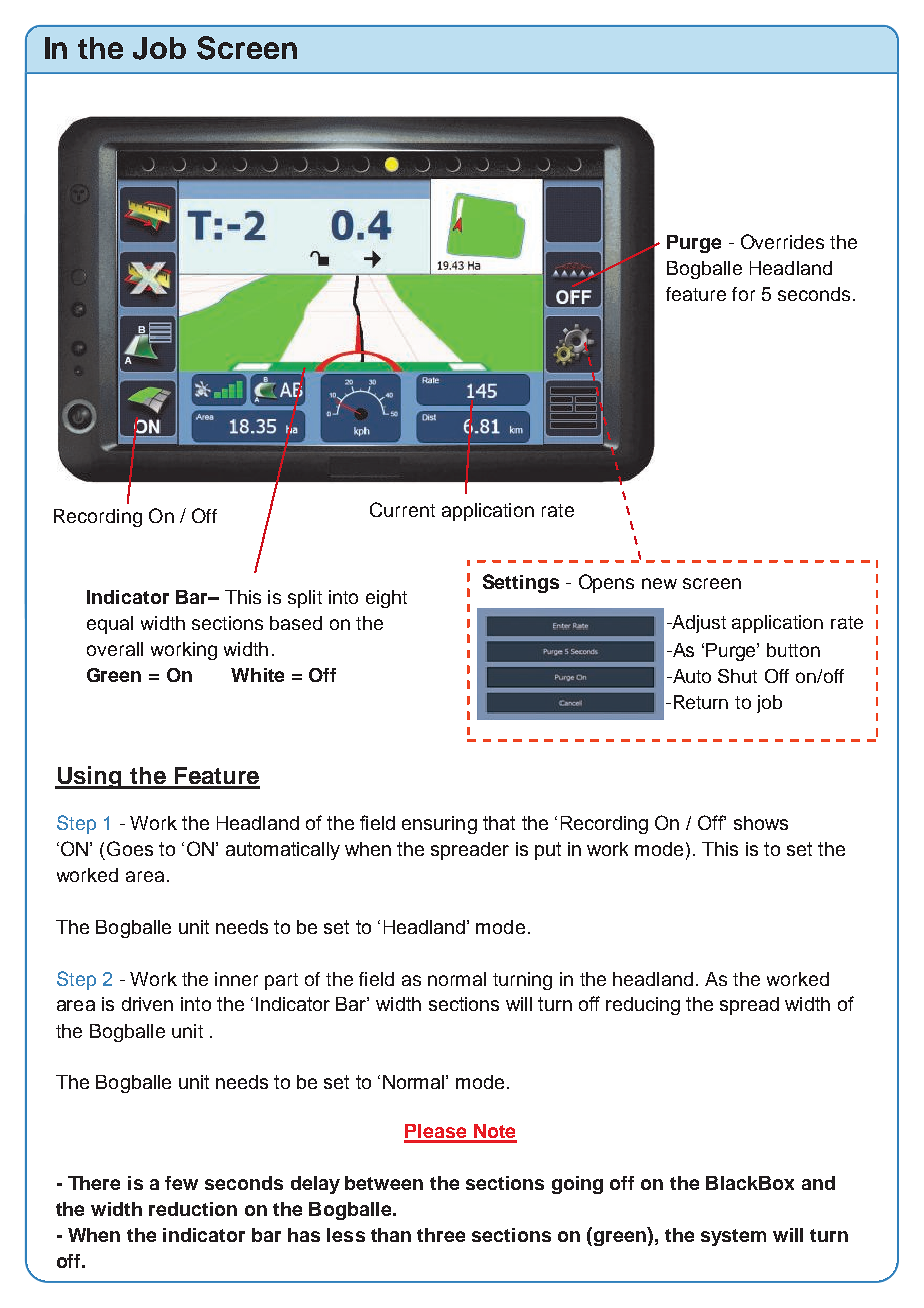 The image size is (924, 1308). I want to click on for, so click(743, 294).
